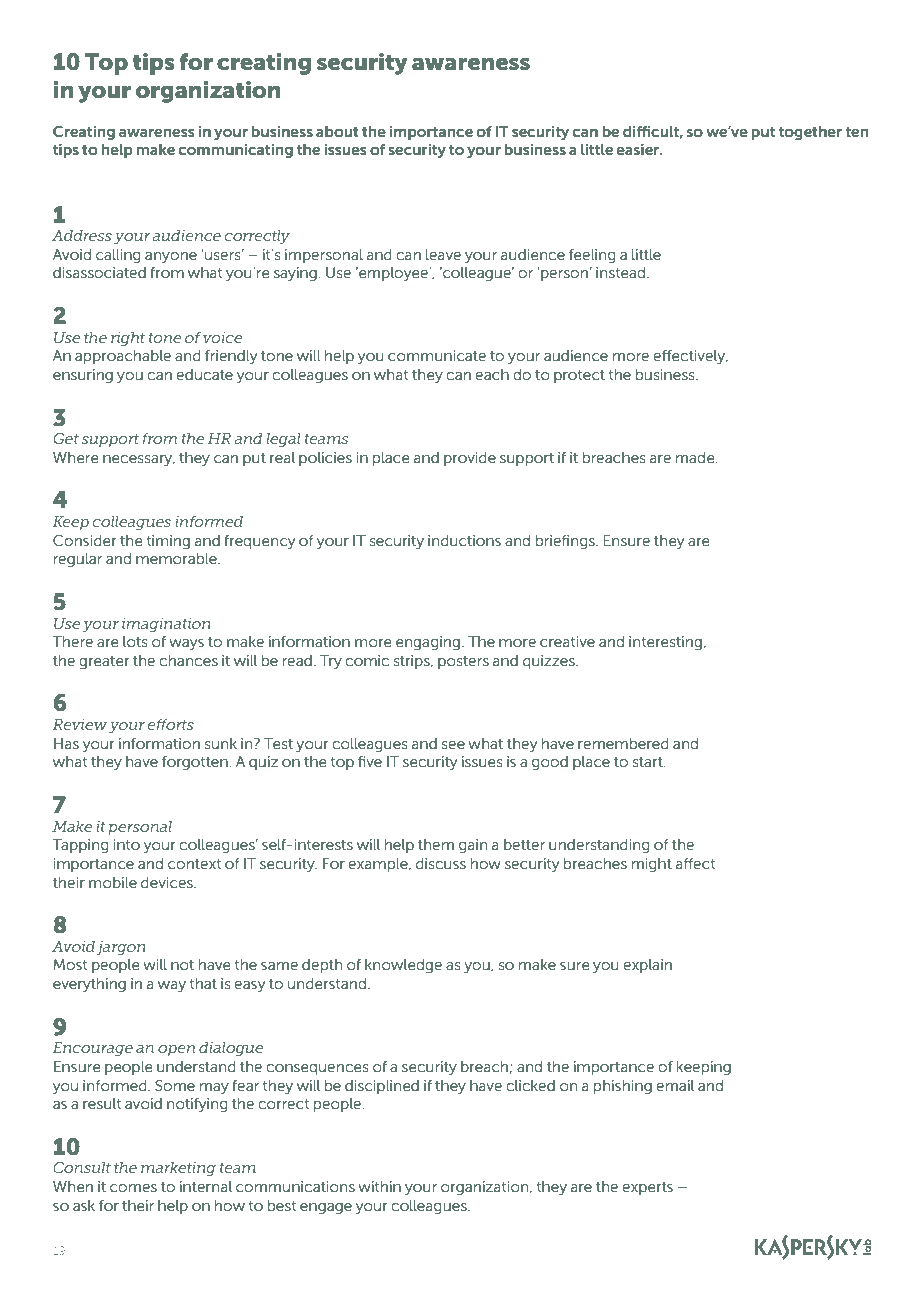  Describe the element at coordinates (139, 460) in the page. I see `necessary` at that location.
